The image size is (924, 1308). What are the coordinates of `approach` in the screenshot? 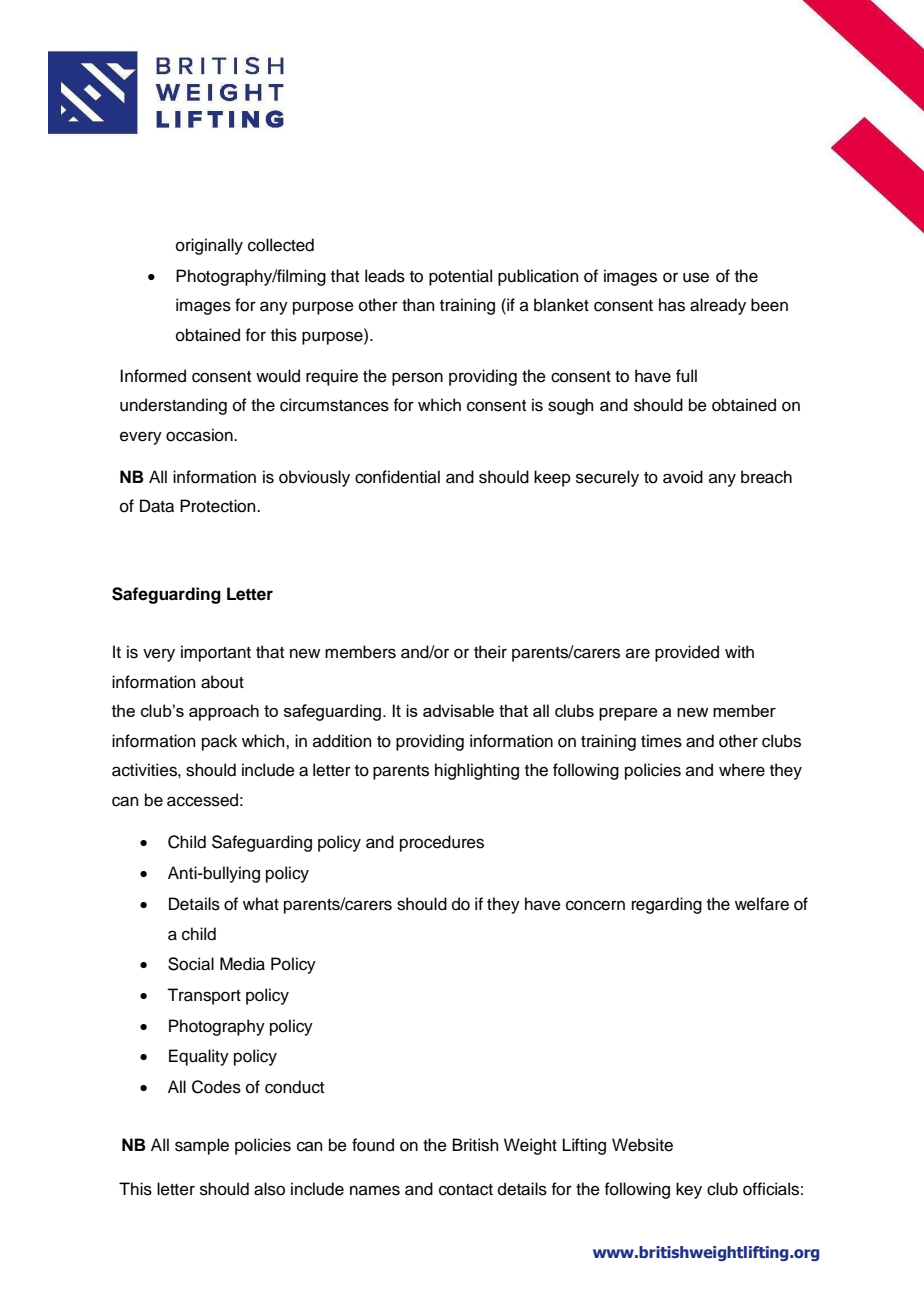 It's located at (224, 712).
